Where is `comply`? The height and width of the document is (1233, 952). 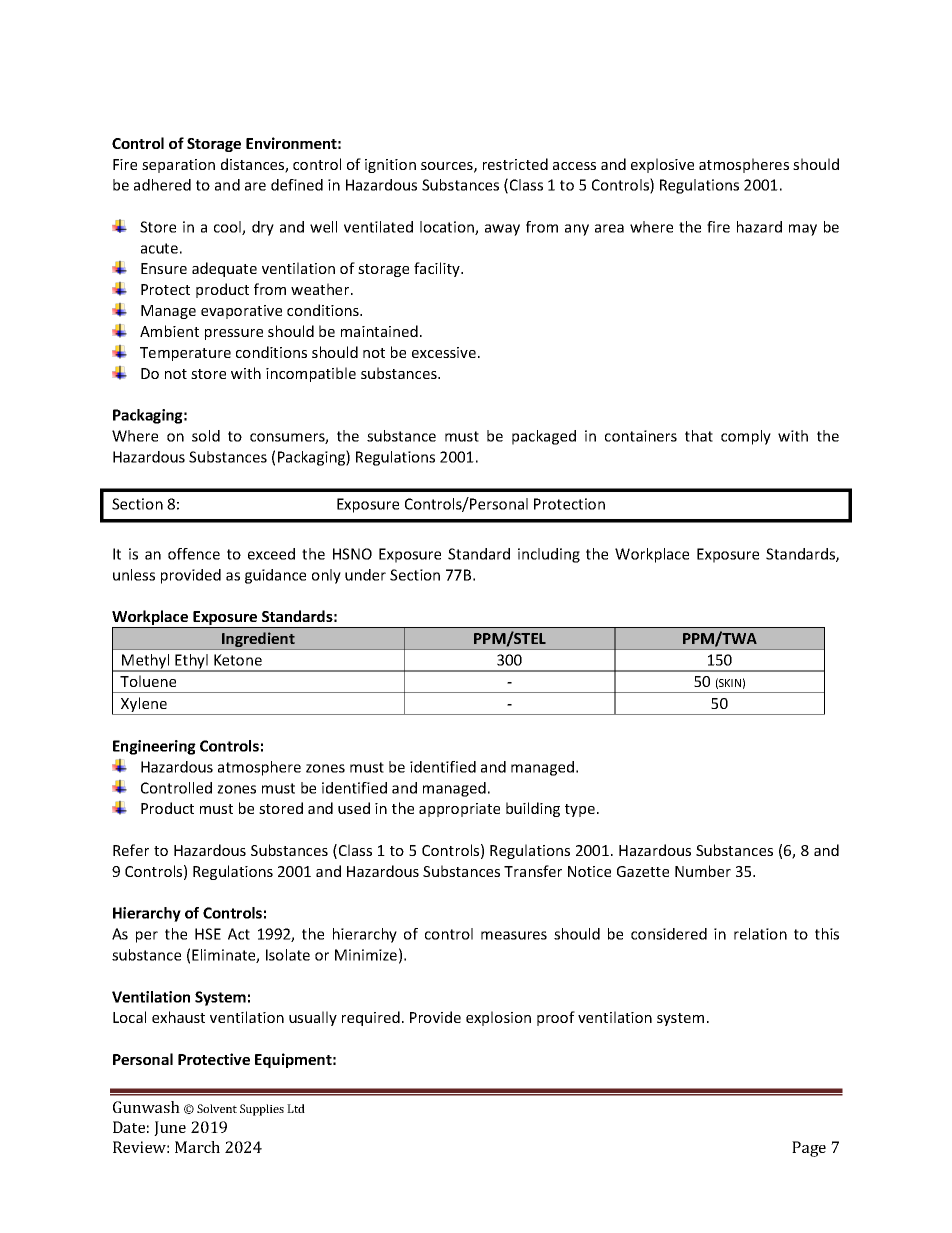 comply is located at coordinates (746, 437).
